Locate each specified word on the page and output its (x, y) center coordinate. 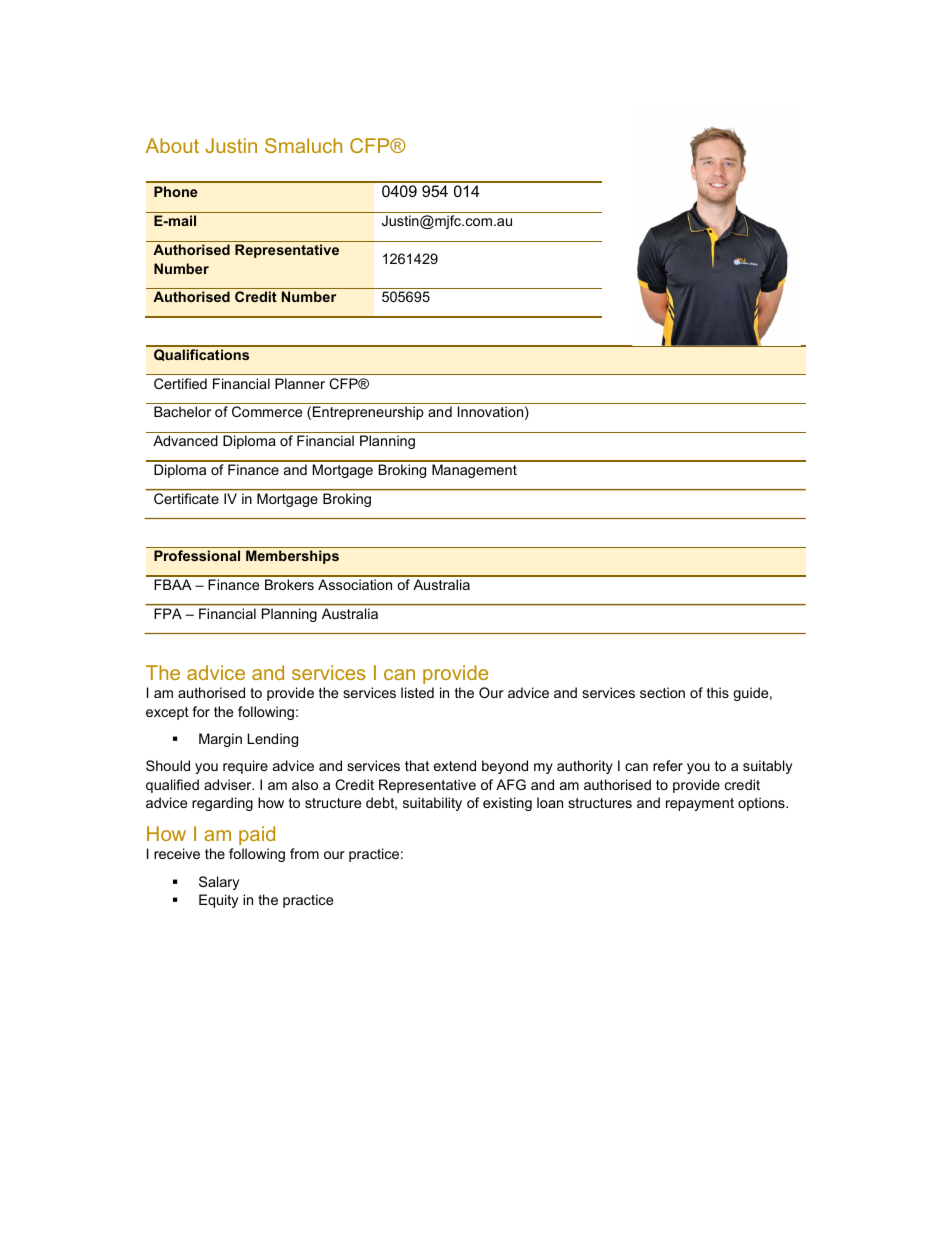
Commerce (267, 411)
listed (417, 692)
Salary (219, 883)
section (662, 692)
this (718, 692)
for (201, 711)
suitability (432, 804)
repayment (700, 804)
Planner (300, 383)
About (172, 145)
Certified (180, 383)
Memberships (292, 557)
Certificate (186, 498)
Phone (175, 191)
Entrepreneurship (368, 413)
